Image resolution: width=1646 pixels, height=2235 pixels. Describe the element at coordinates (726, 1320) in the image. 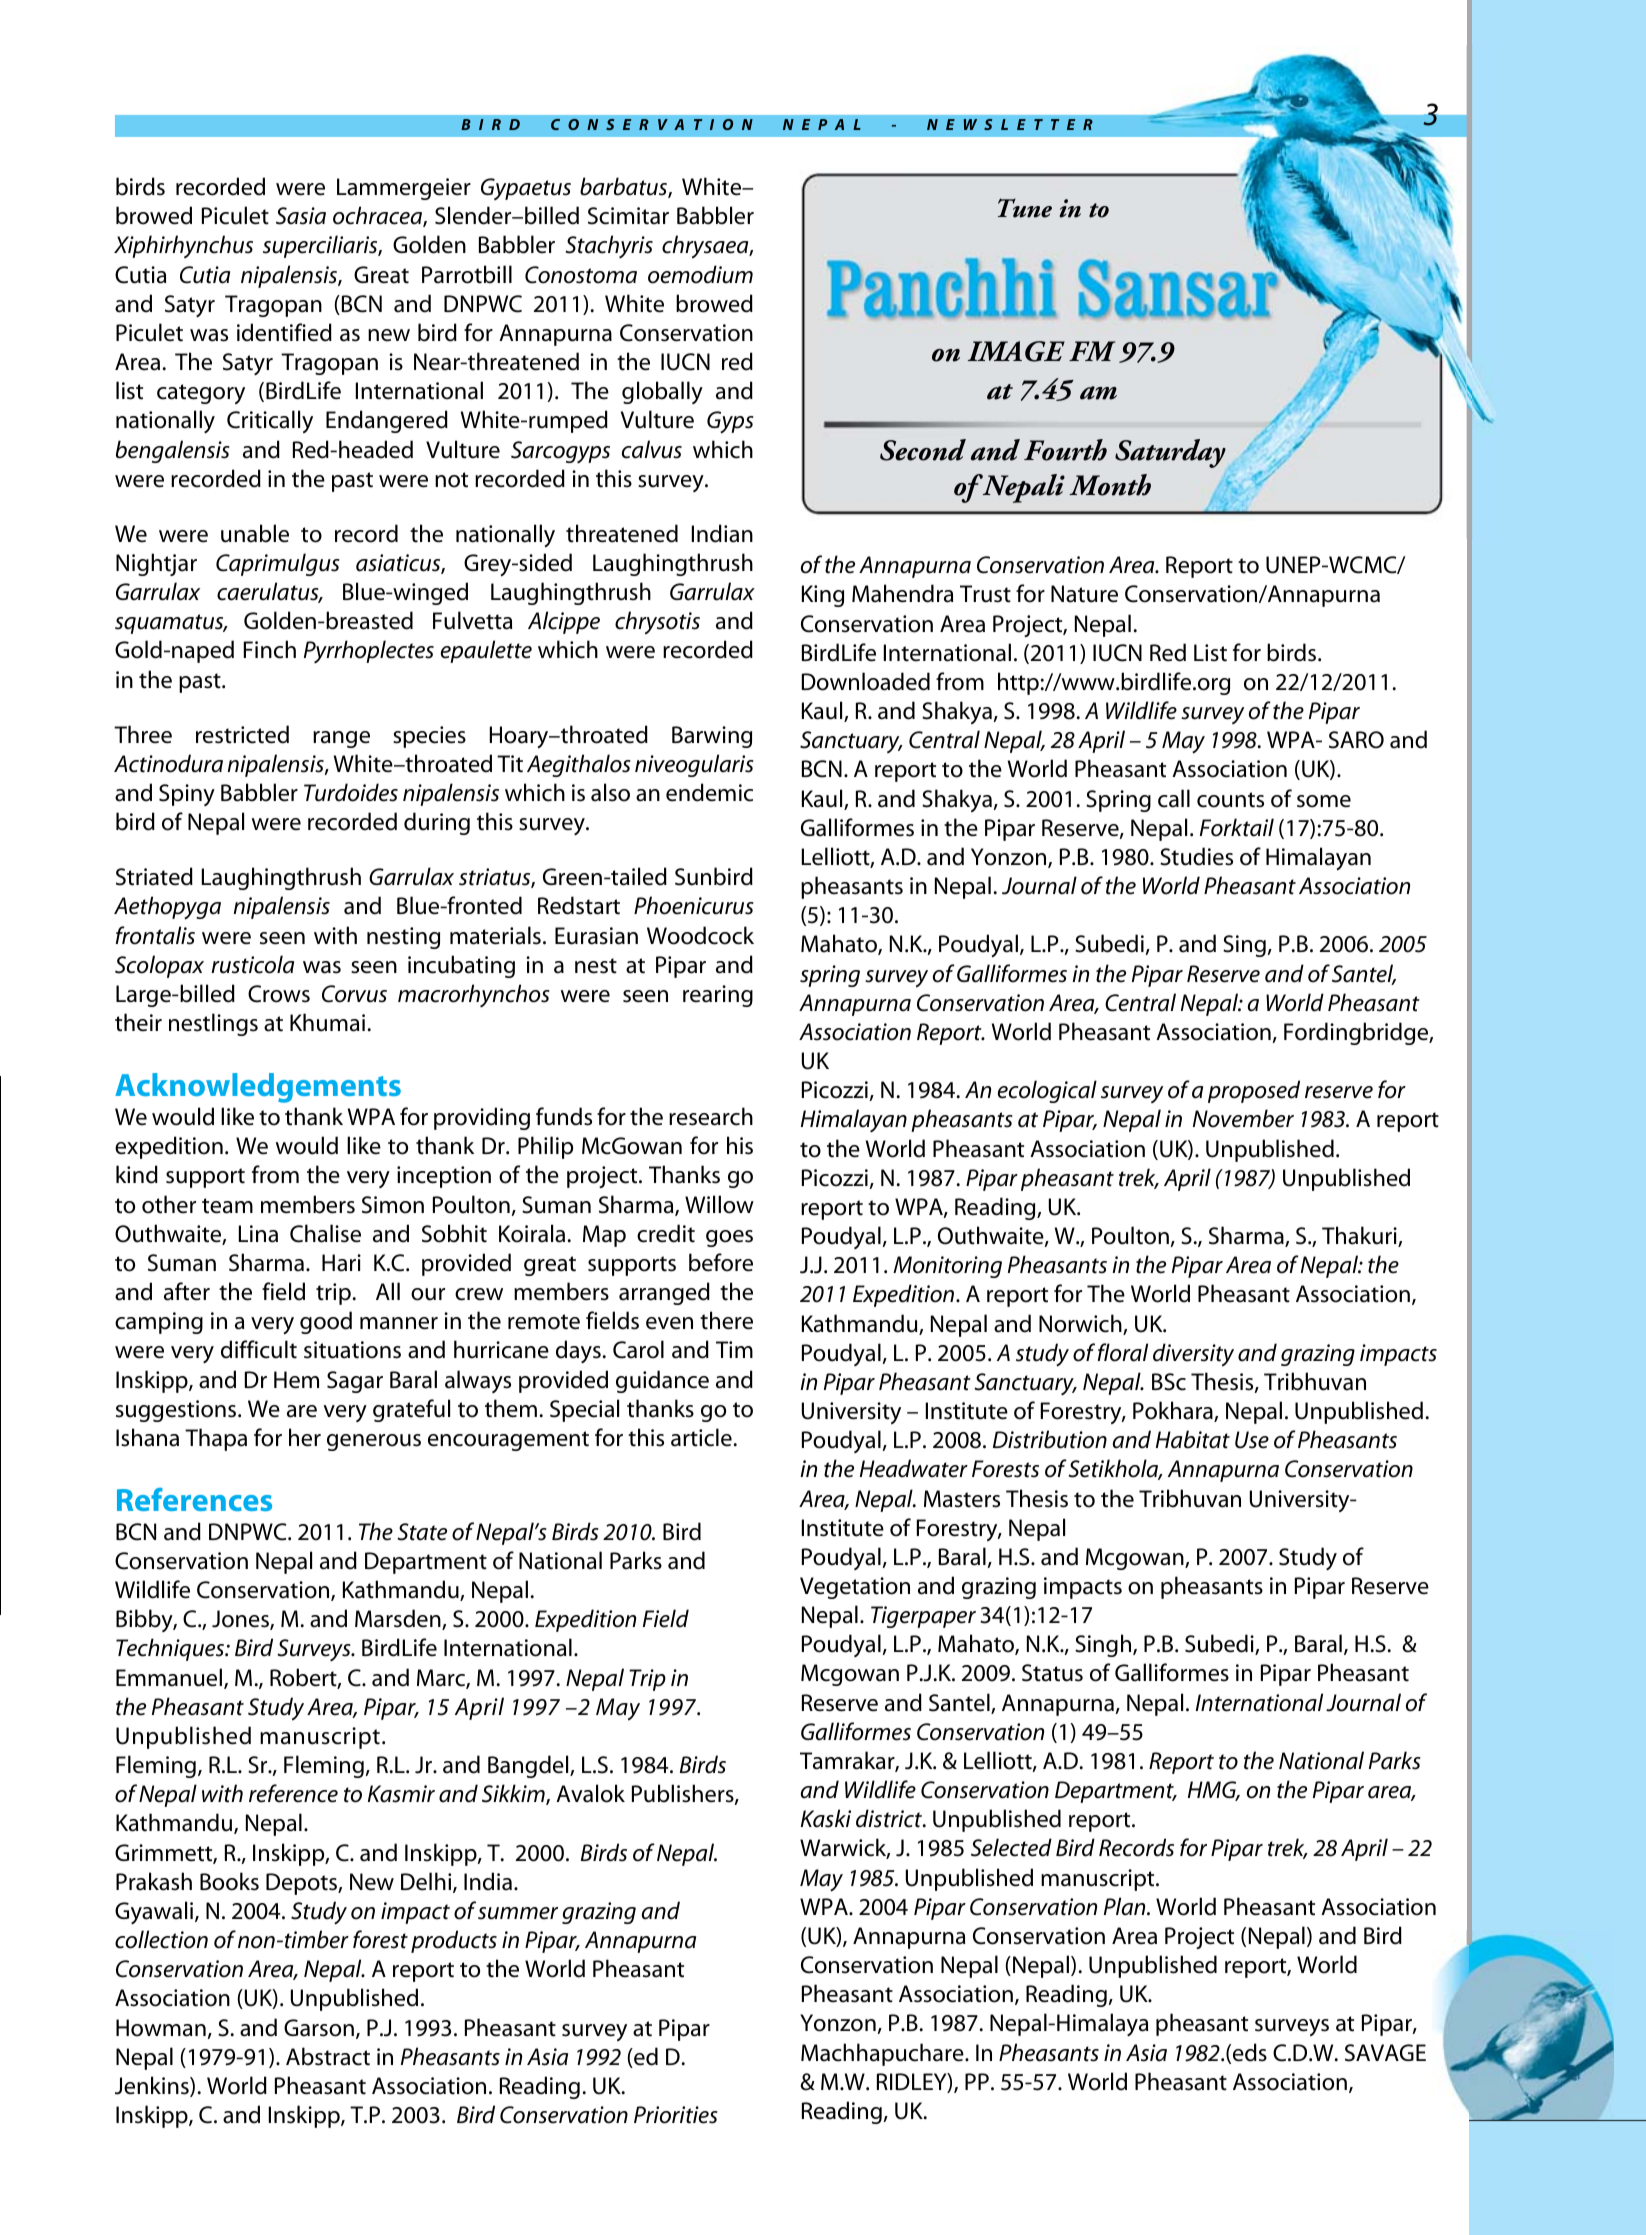

I see `there` at that location.
